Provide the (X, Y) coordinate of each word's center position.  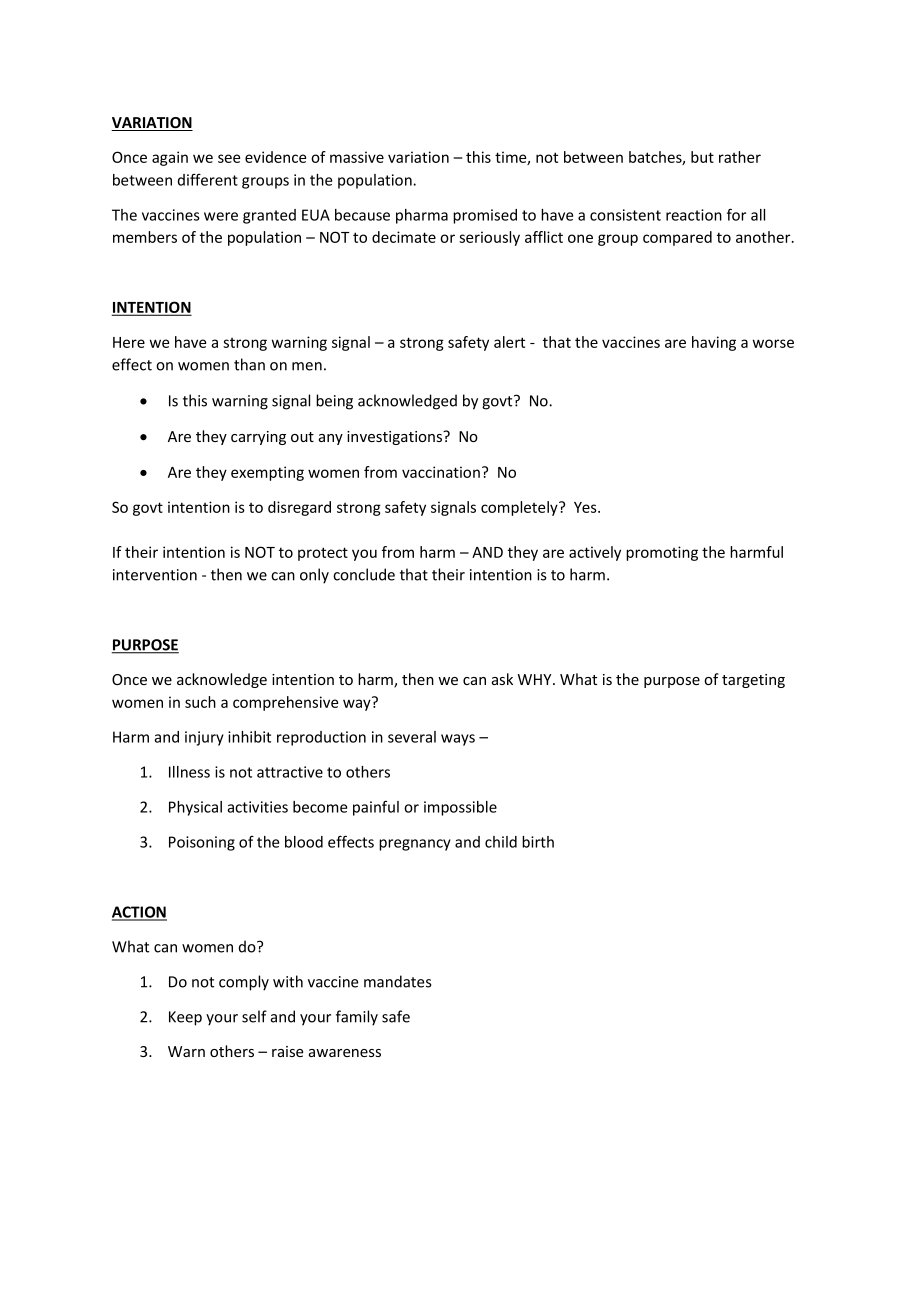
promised (485, 216)
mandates (397, 981)
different (208, 180)
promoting (662, 553)
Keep (185, 1018)
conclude (364, 574)
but (702, 157)
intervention (155, 575)
